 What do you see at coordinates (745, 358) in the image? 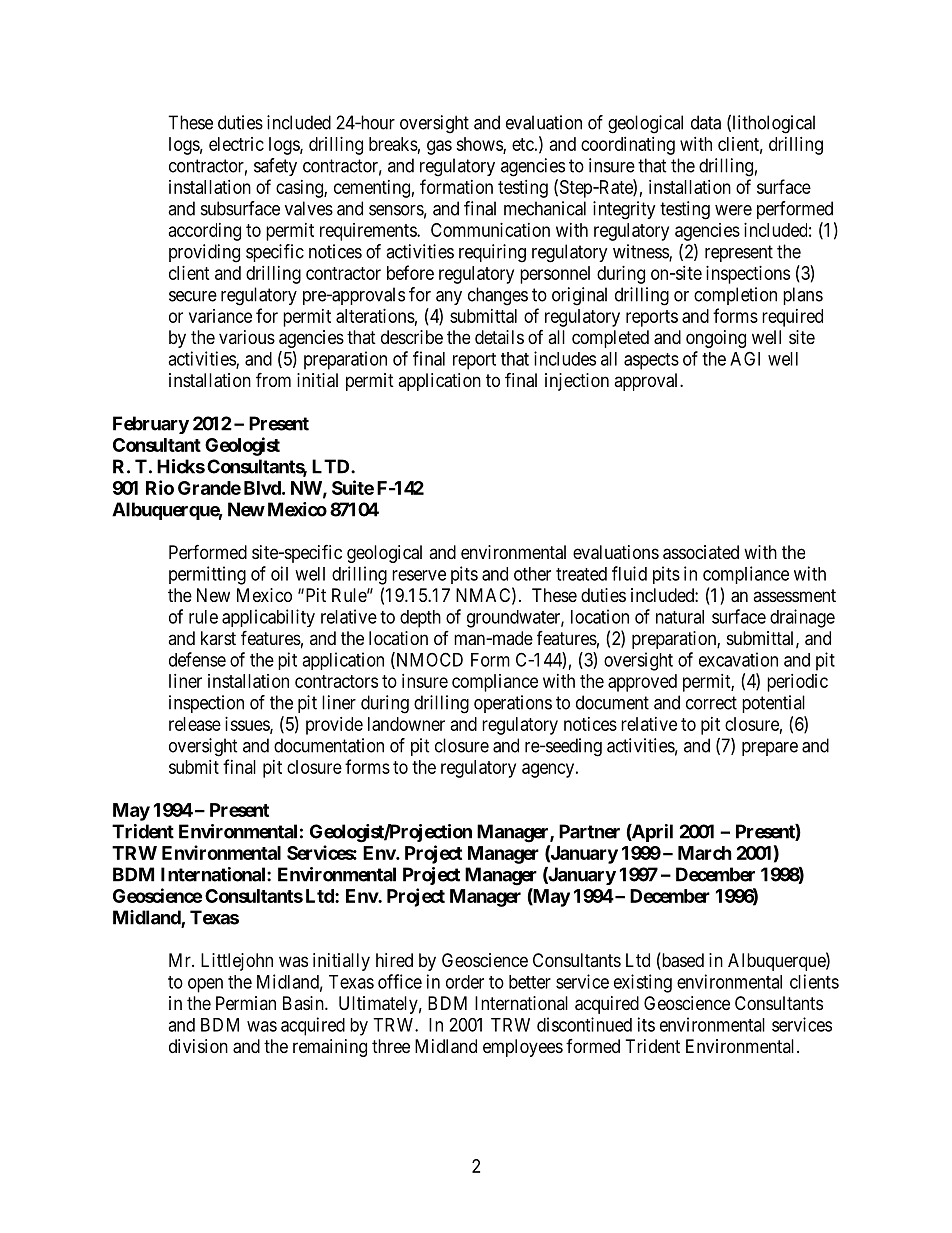
I see `AGI` at bounding box center [745, 358].
